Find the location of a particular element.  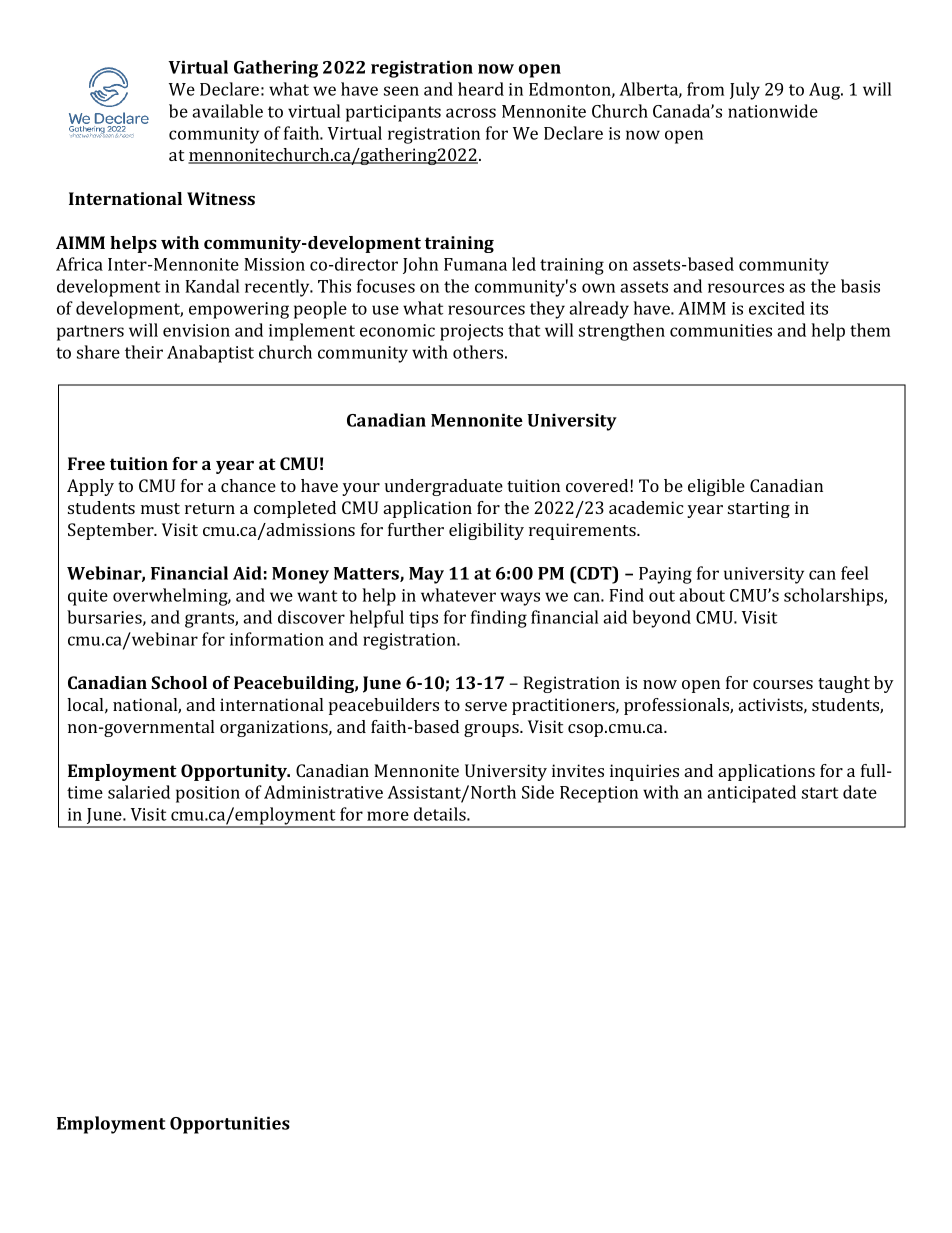

eligible is located at coordinates (716, 487).
